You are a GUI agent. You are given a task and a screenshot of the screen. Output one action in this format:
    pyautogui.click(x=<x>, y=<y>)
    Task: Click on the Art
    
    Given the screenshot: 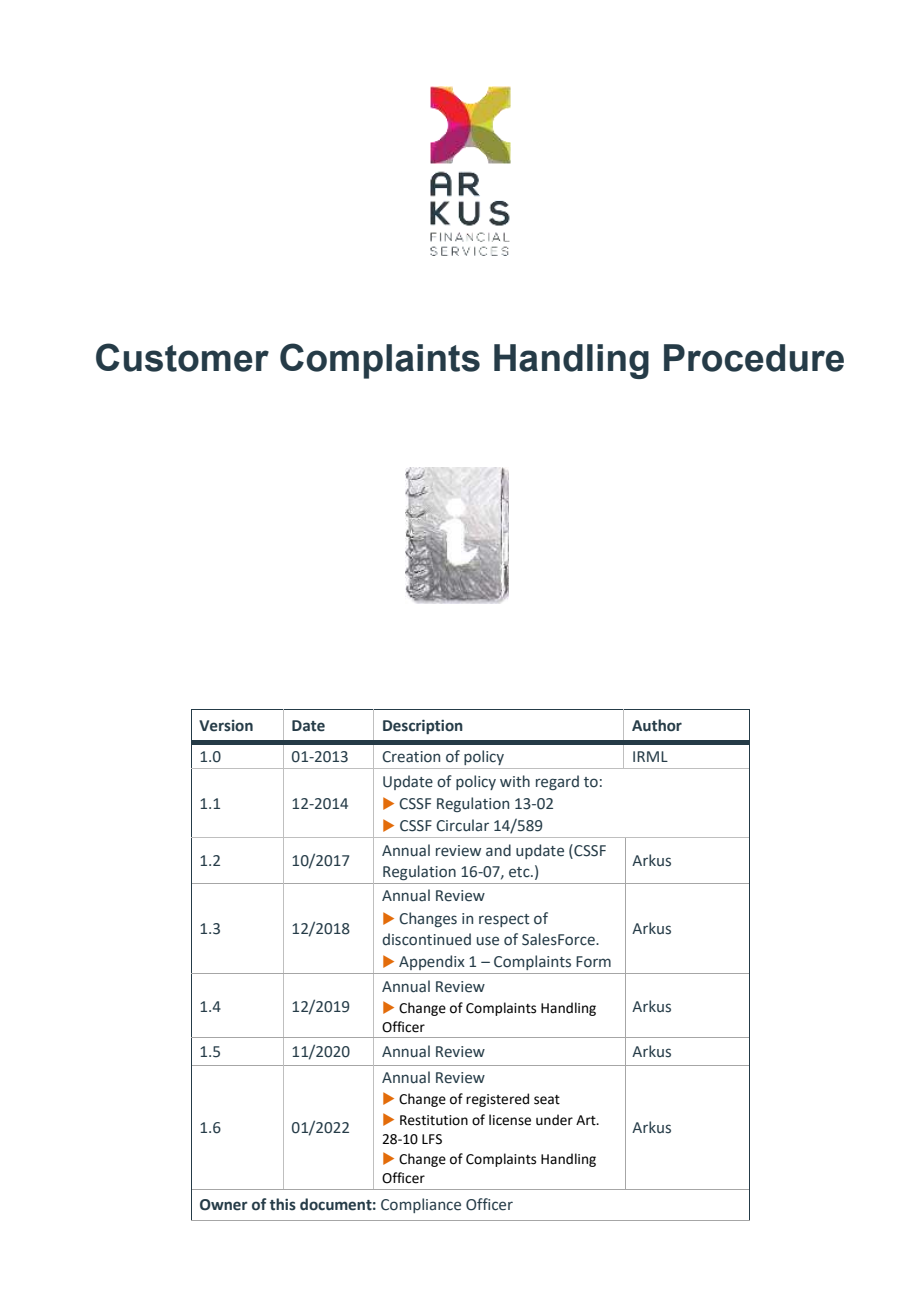 What is the action you would take?
    pyautogui.click(x=587, y=1120)
